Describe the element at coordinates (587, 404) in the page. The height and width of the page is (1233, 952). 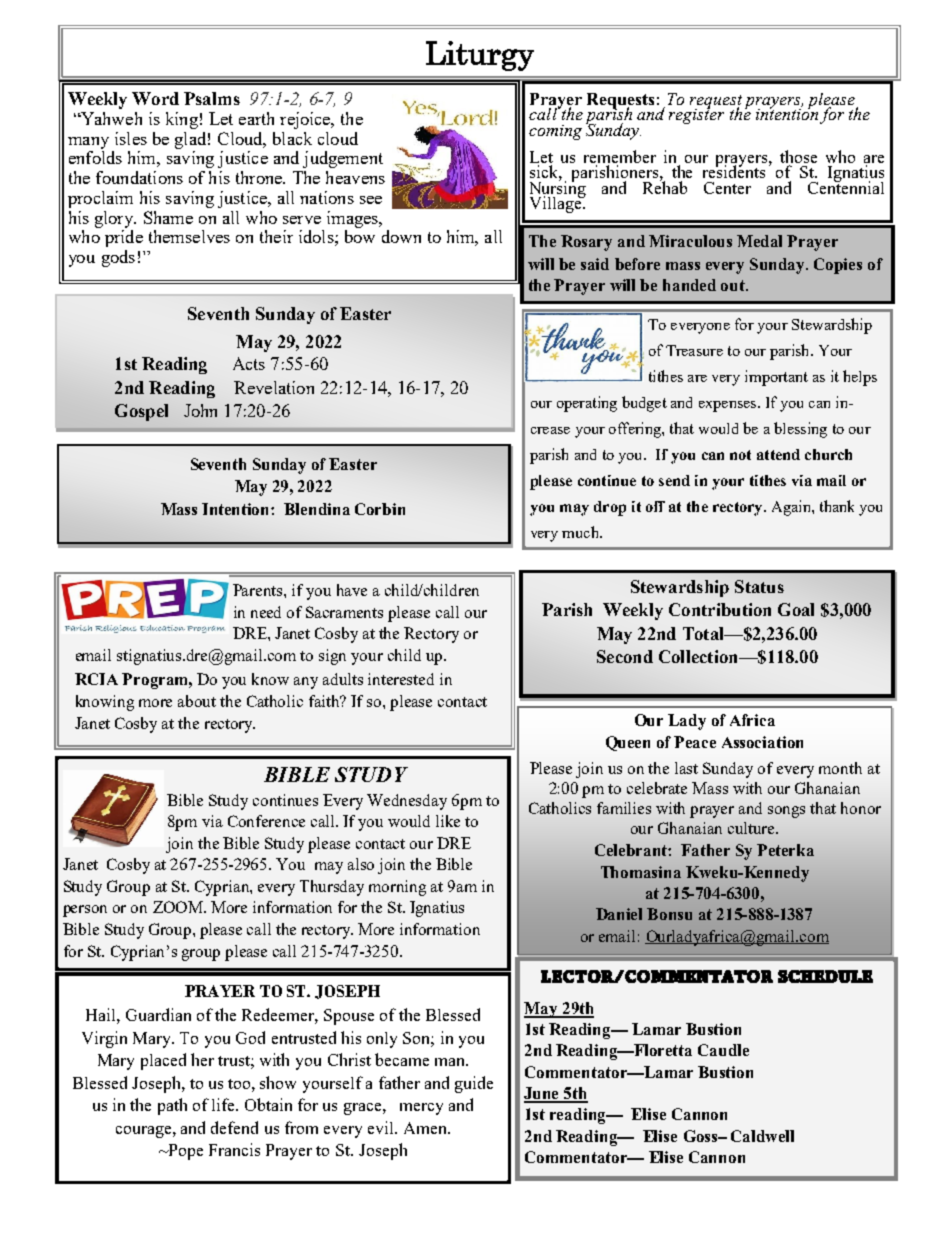
I see `operating` at that location.
